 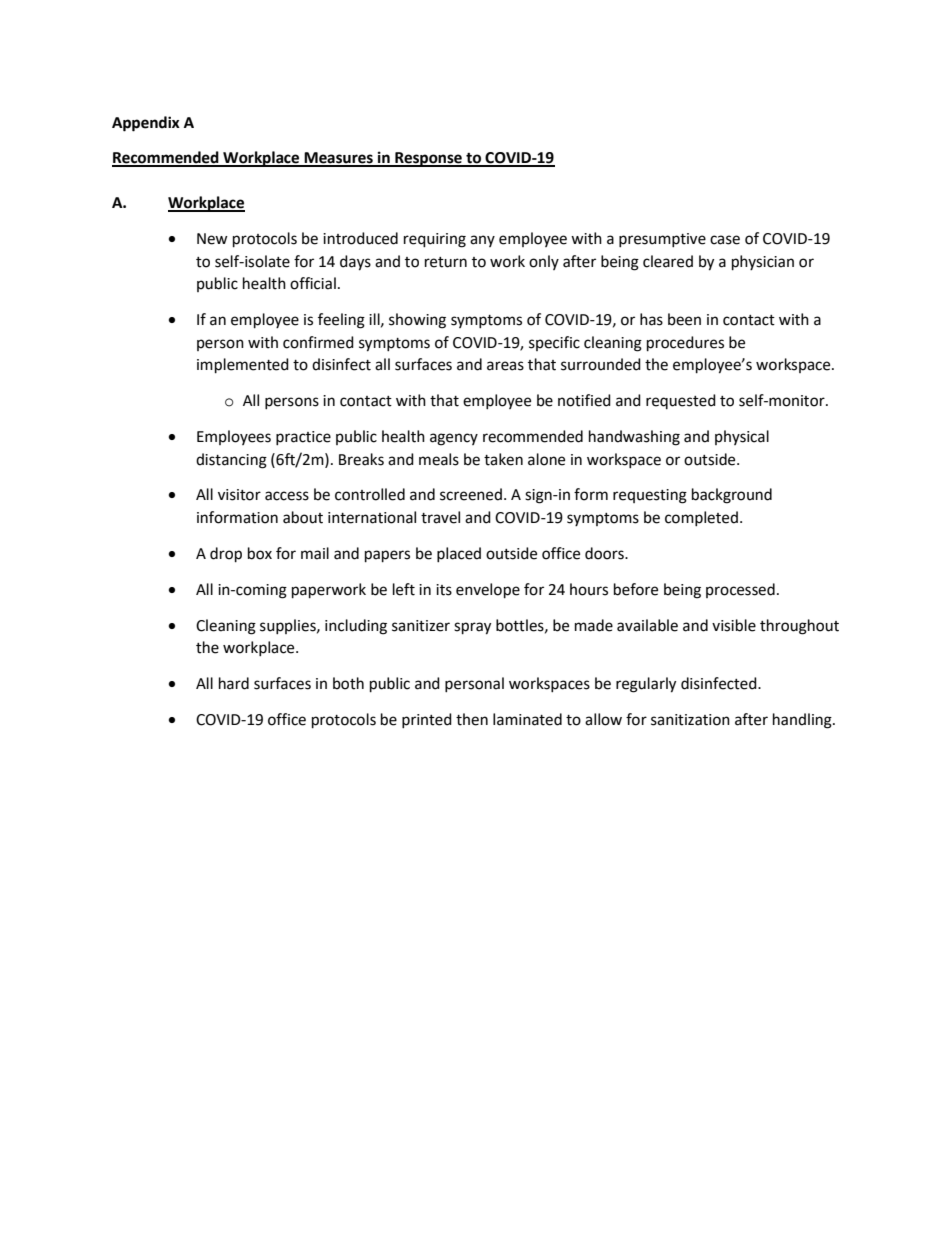 What do you see at coordinates (428, 159) in the screenshot?
I see `Response` at bounding box center [428, 159].
